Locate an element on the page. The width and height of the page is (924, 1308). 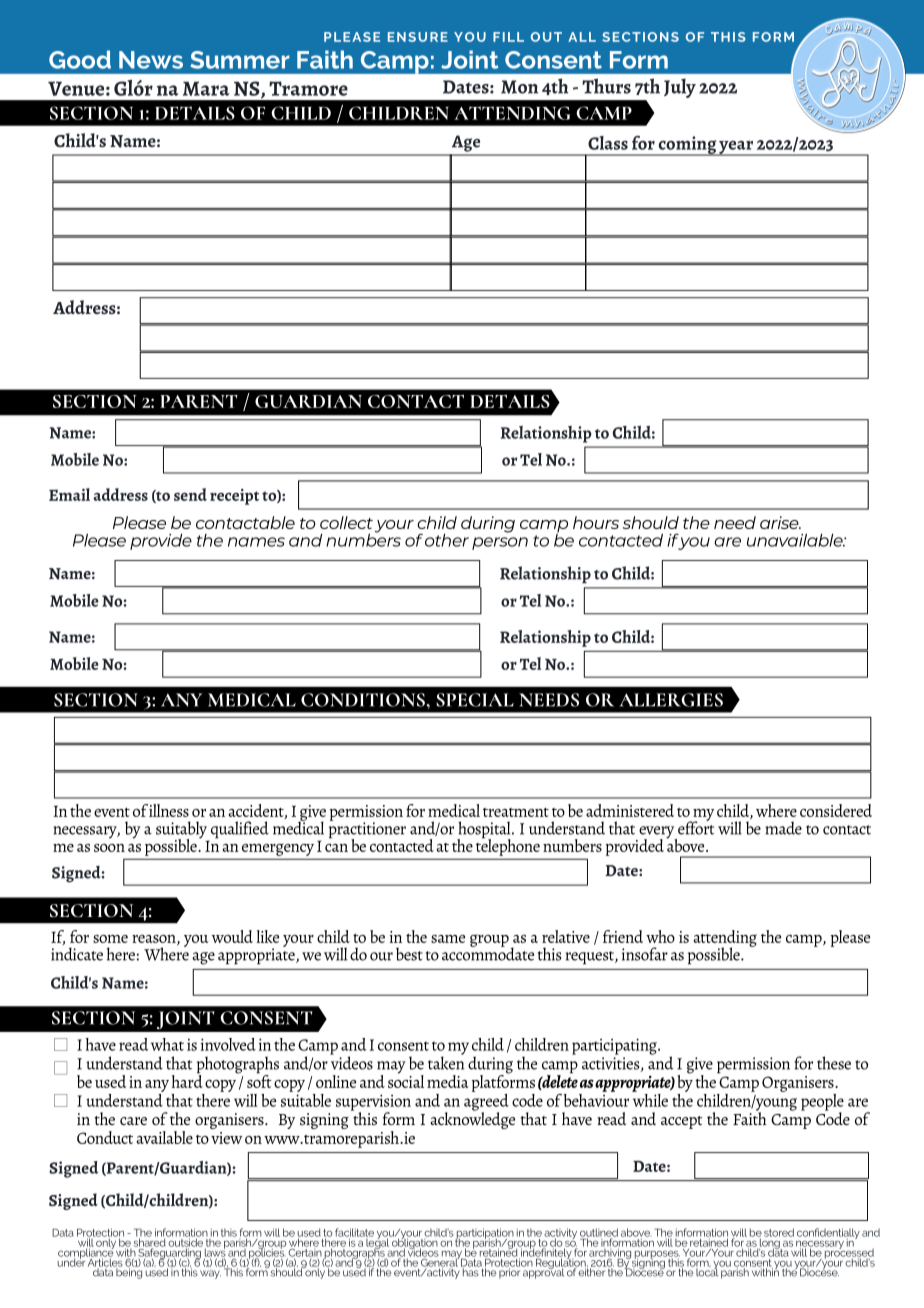
News is located at coordinates (151, 60).
